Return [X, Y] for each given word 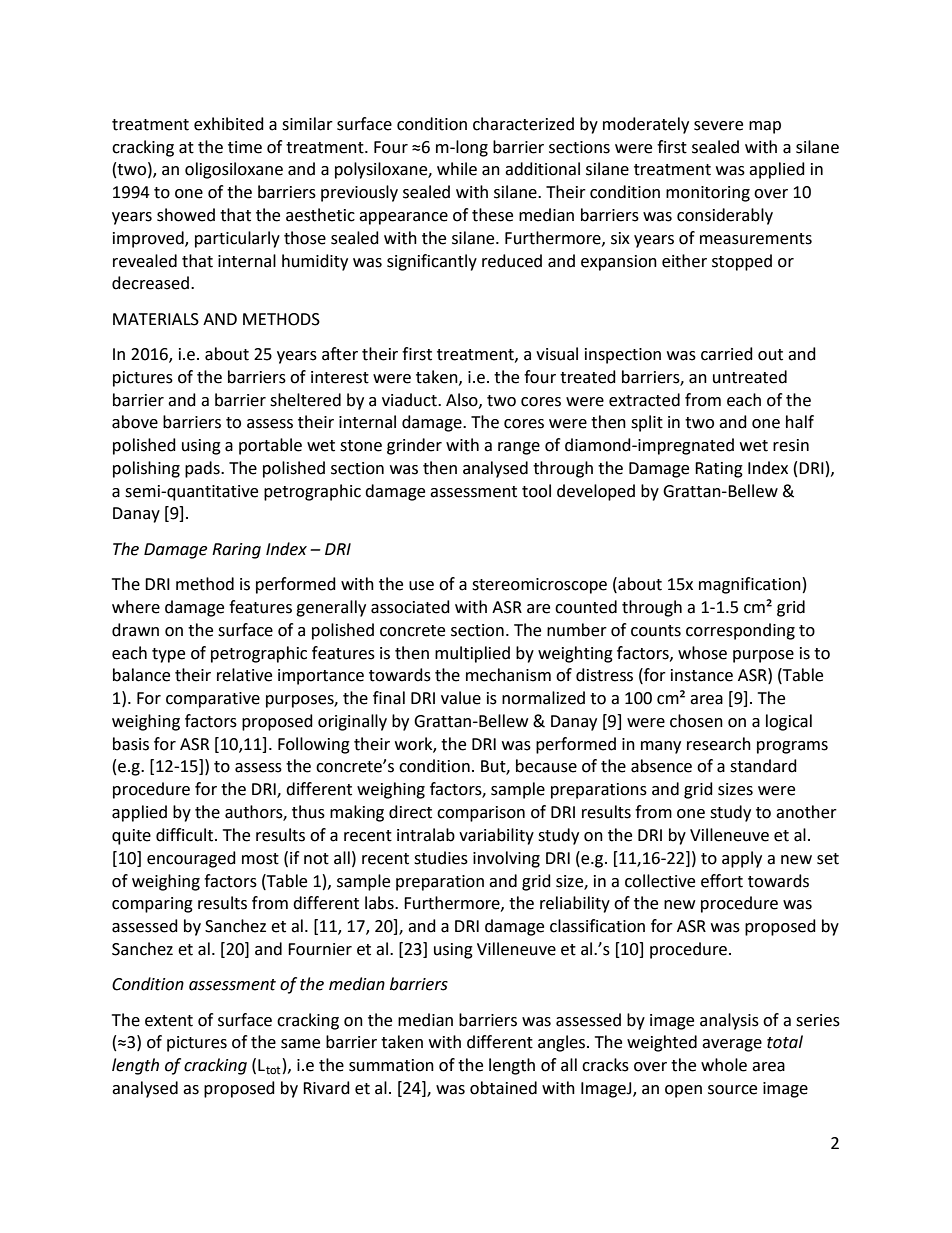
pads [203, 469]
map [765, 127]
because [546, 766]
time [245, 147]
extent [169, 1021]
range [519, 448]
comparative [213, 700]
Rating [719, 470]
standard [763, 766]
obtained [503, 1088]
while [457, 169]
